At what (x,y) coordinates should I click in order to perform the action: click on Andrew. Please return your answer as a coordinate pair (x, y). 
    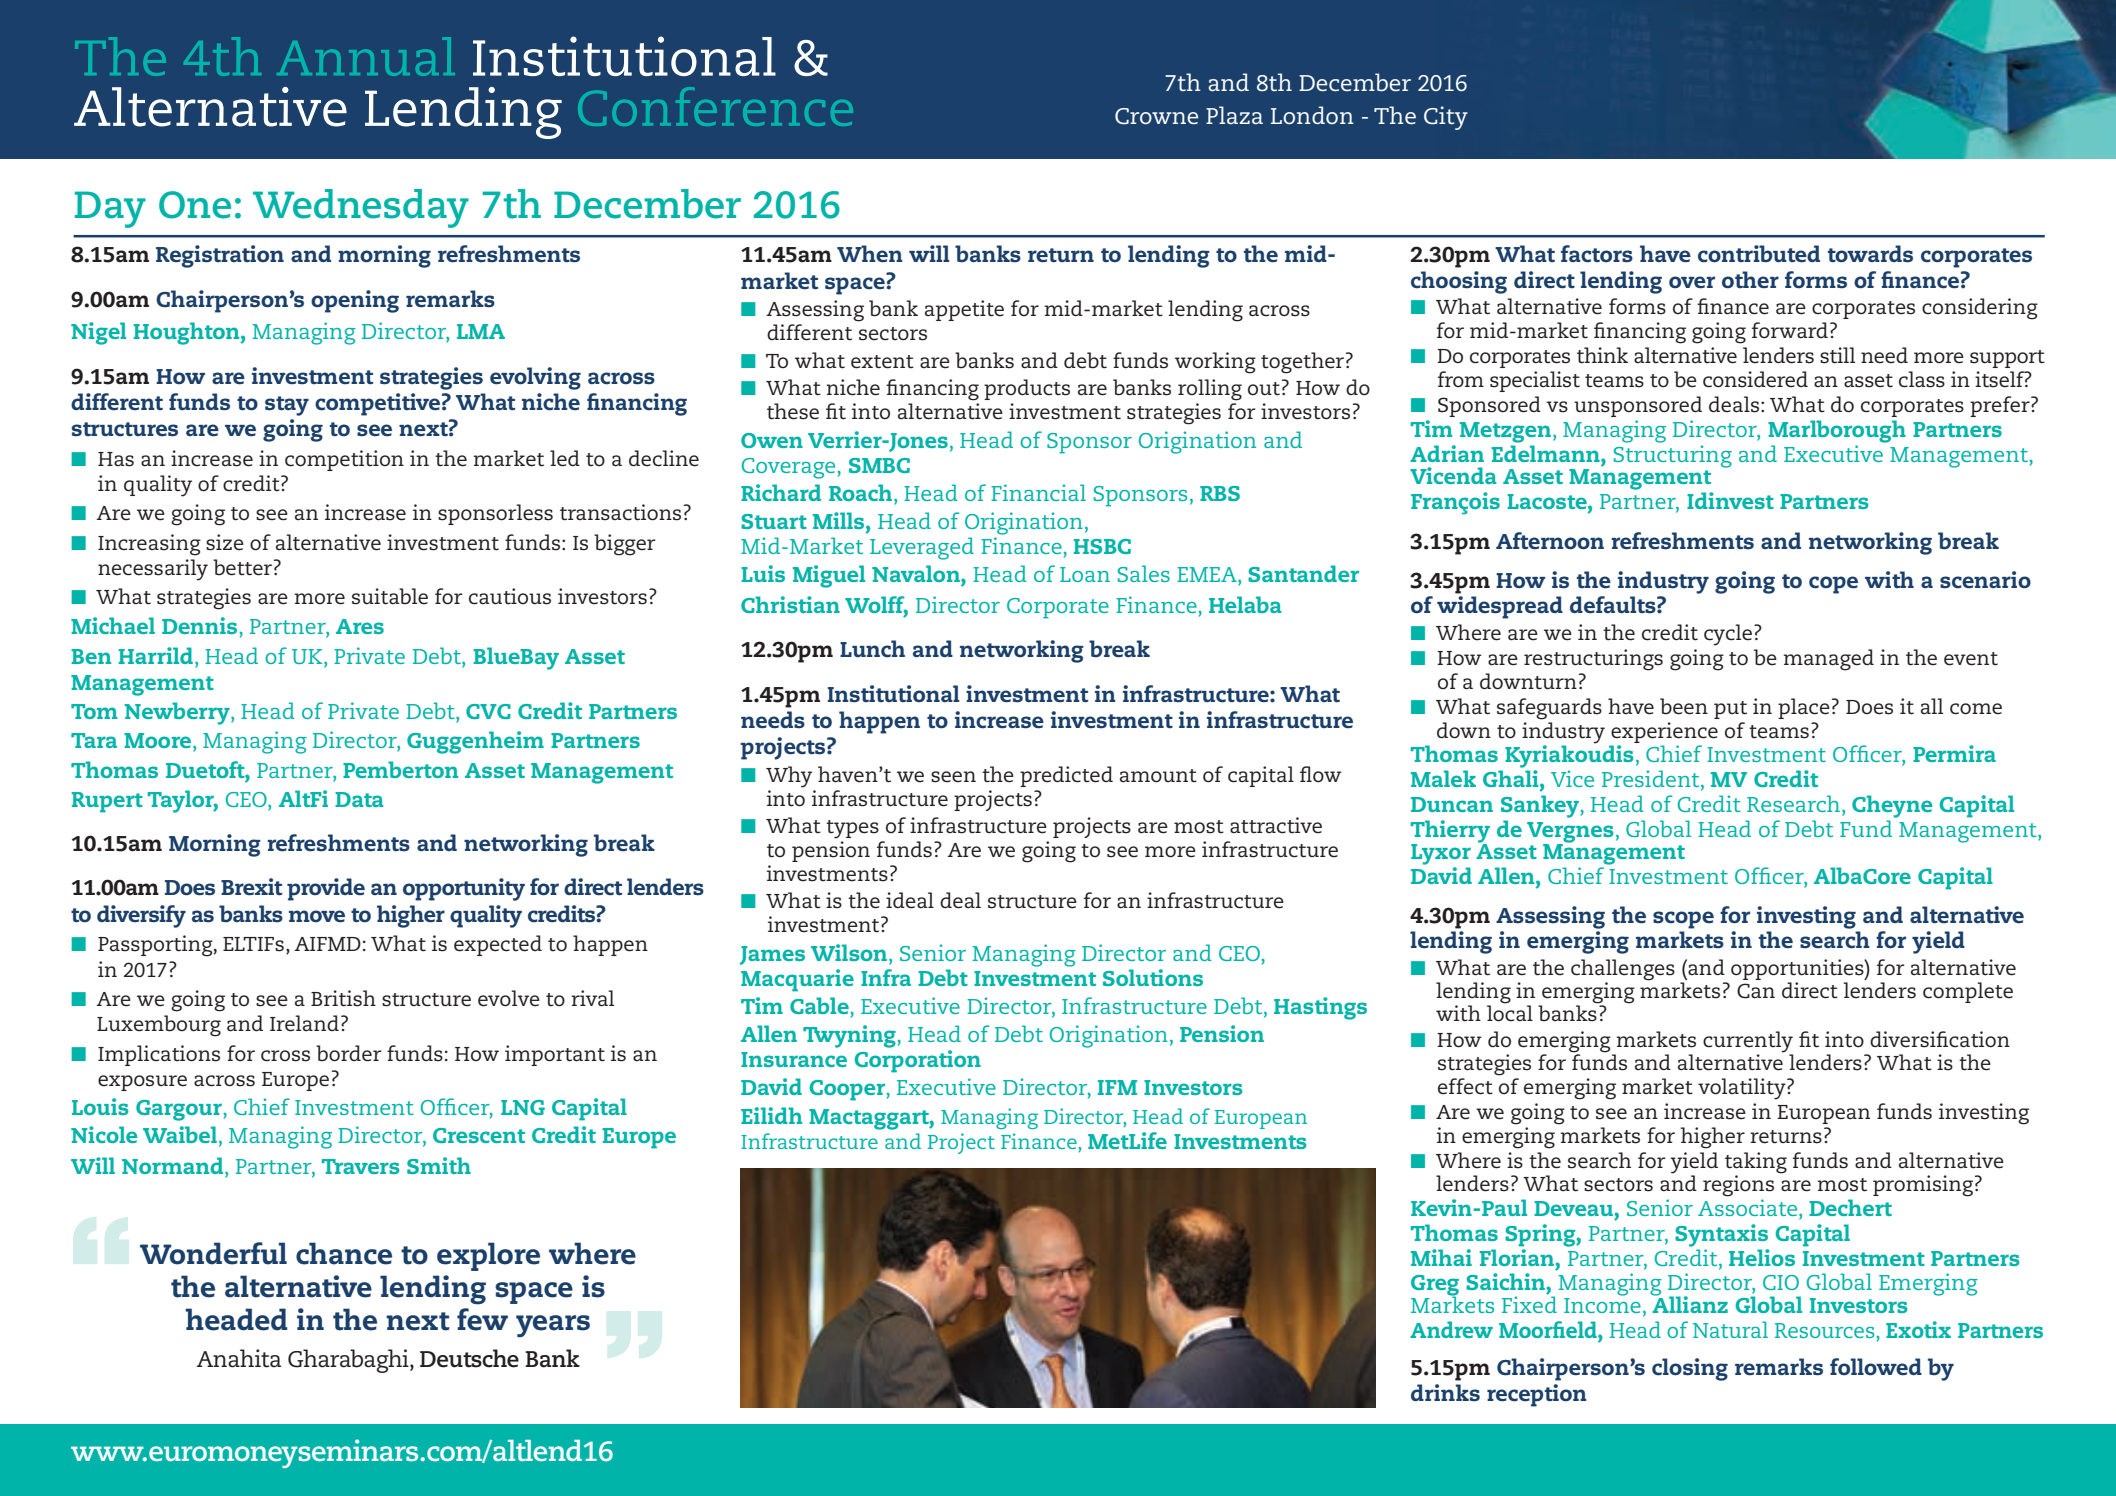
    Looking at the image, I should click on (1451, 1329).
